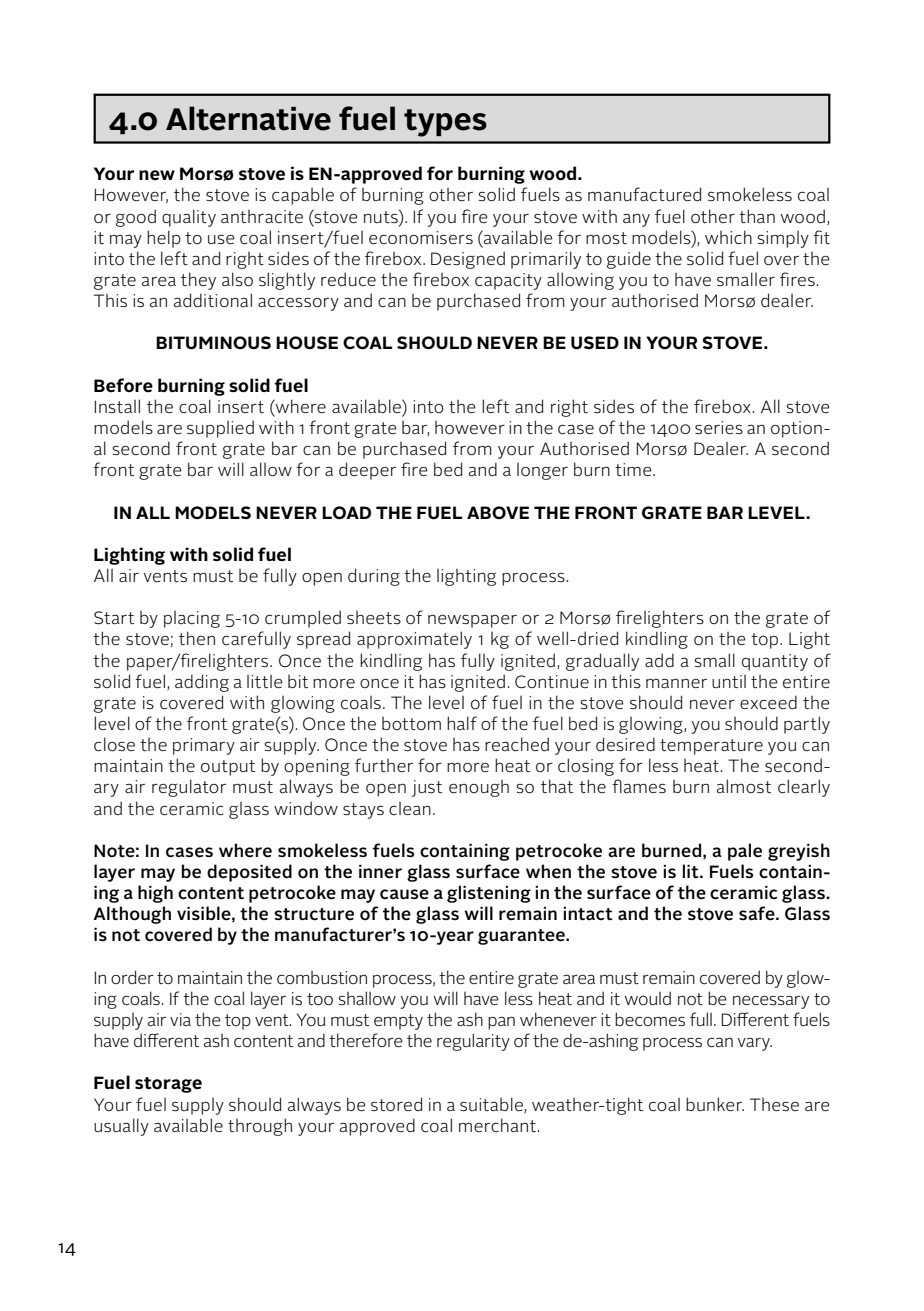  I want to click on Alternative, so click(248, 118).
